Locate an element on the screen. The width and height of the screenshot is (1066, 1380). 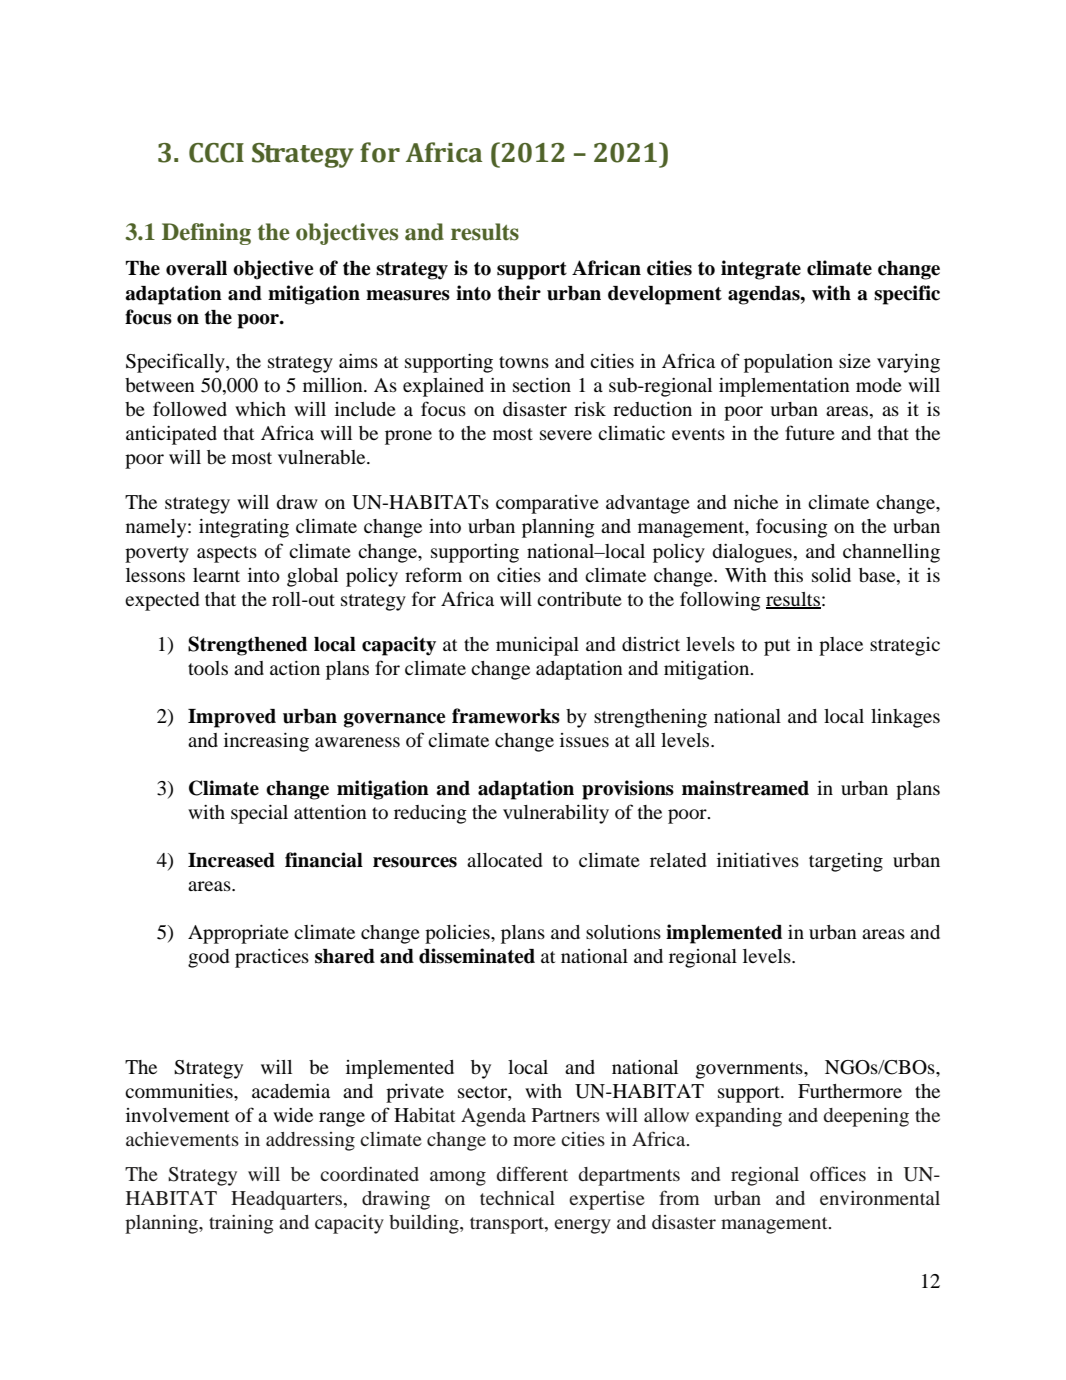
offices is located at coordinates (838, 1173).
